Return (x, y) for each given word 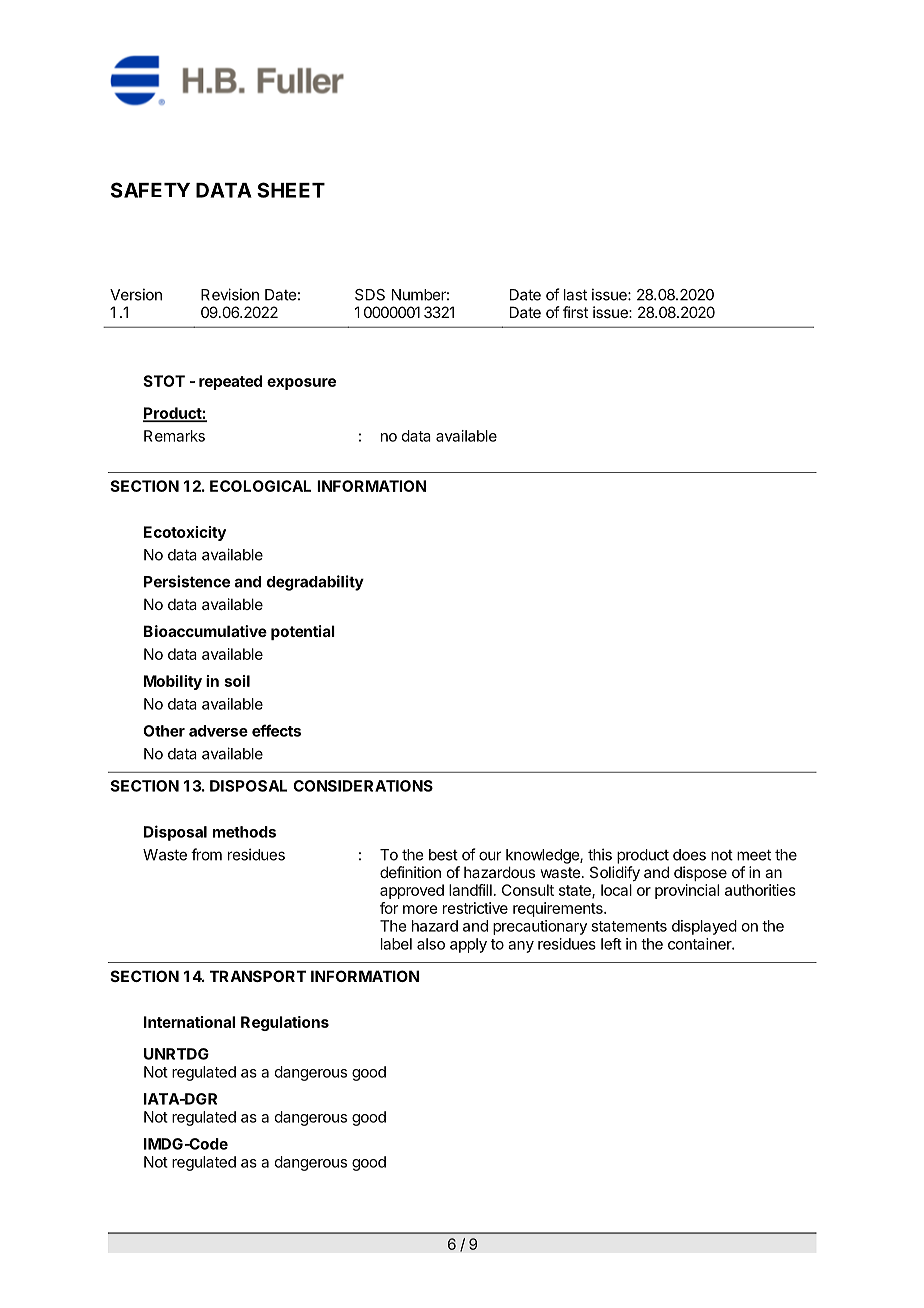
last (575, 295)
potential (303, 632)
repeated (230, 382)
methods (244, 832)
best (443, 855)
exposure (301, 384)
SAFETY (150, 190)
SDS (370, 295)
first (575, 312)
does (689, 855)
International (189, 1022)
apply (468, 945)
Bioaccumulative (205, 631)
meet (754, 855)
